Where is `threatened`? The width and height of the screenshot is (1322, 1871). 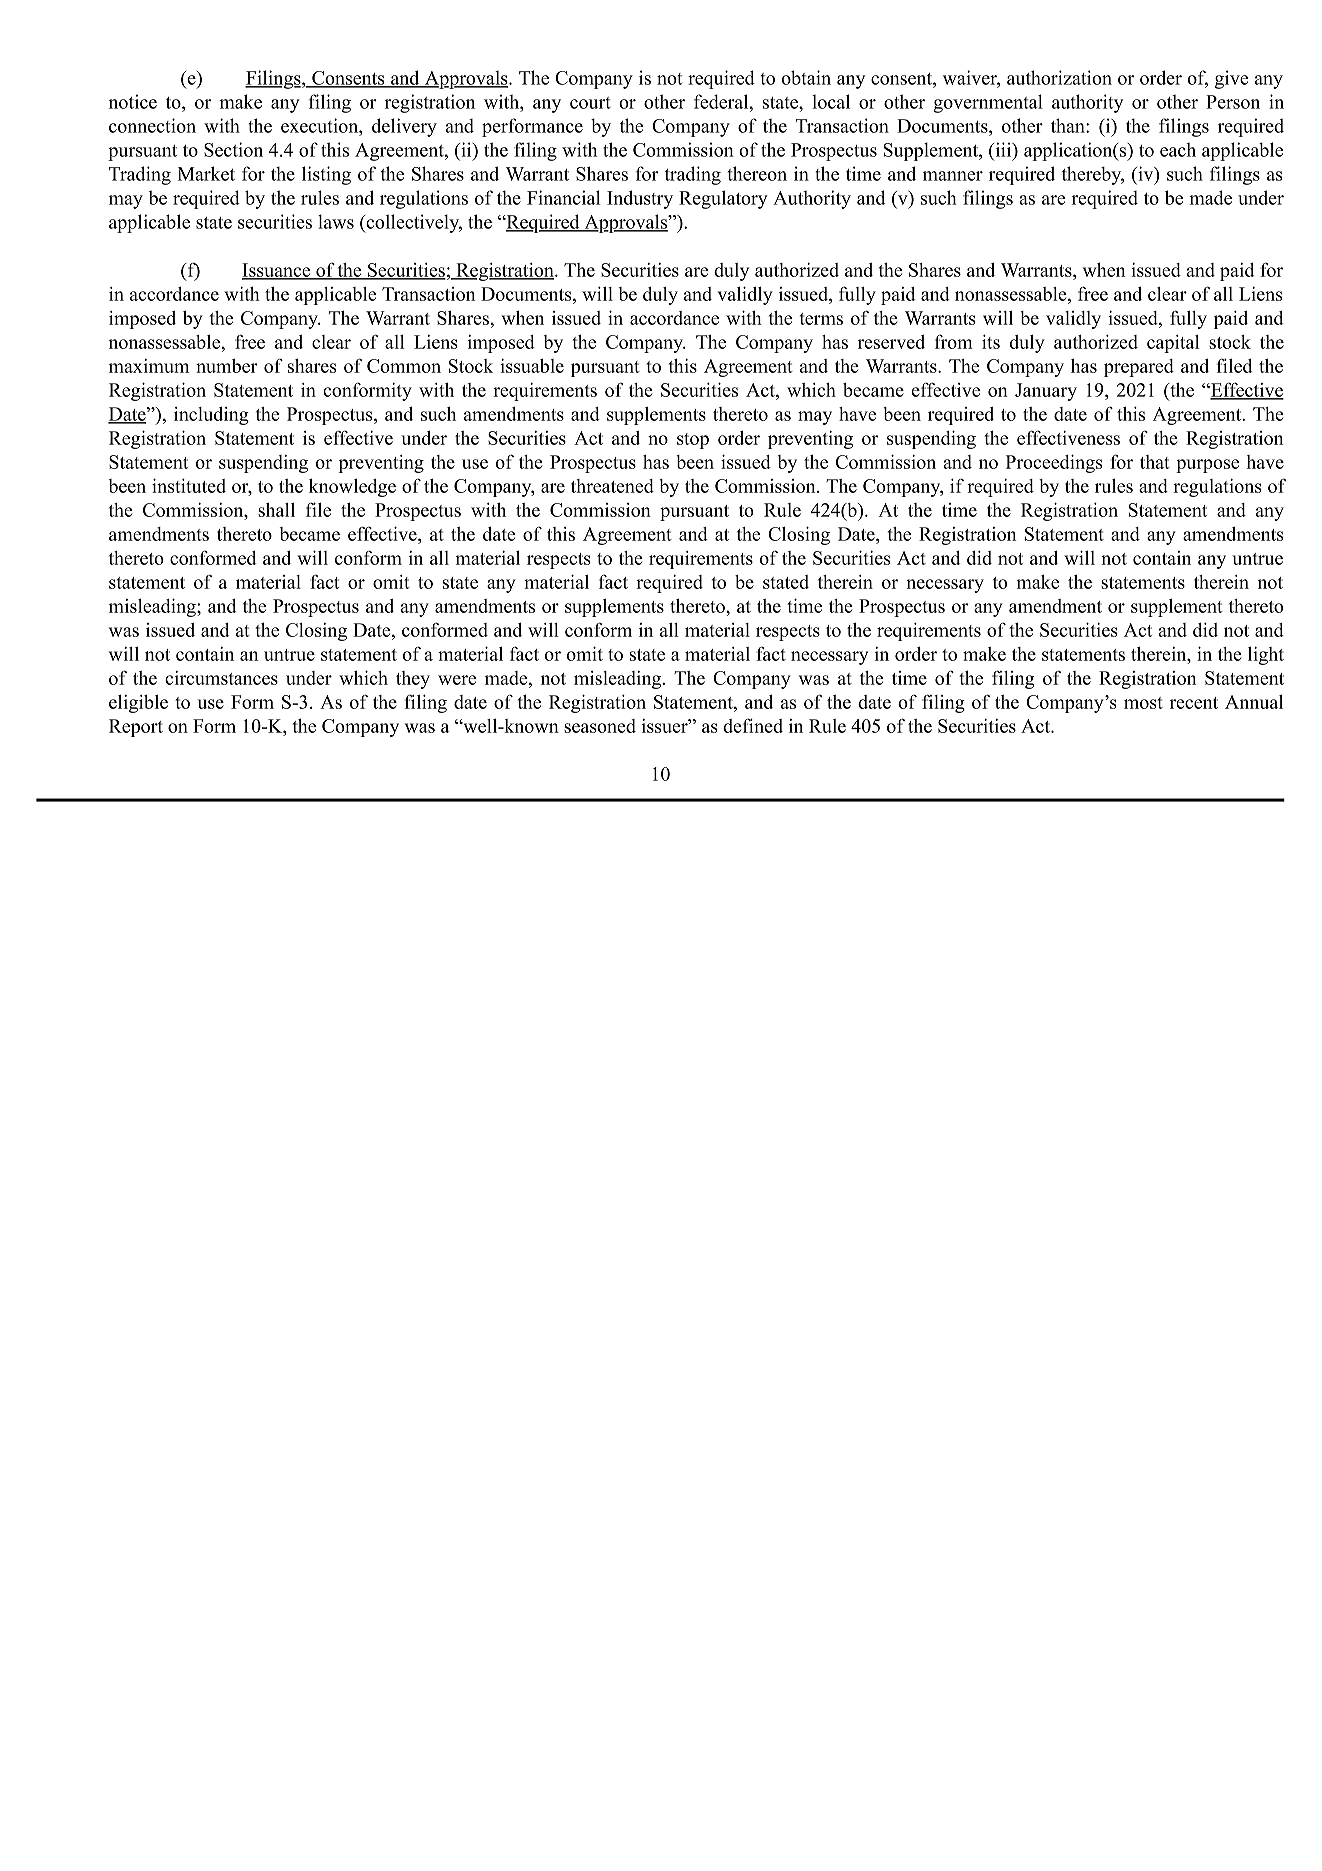
threatened is located at coordinates (612, 486).
